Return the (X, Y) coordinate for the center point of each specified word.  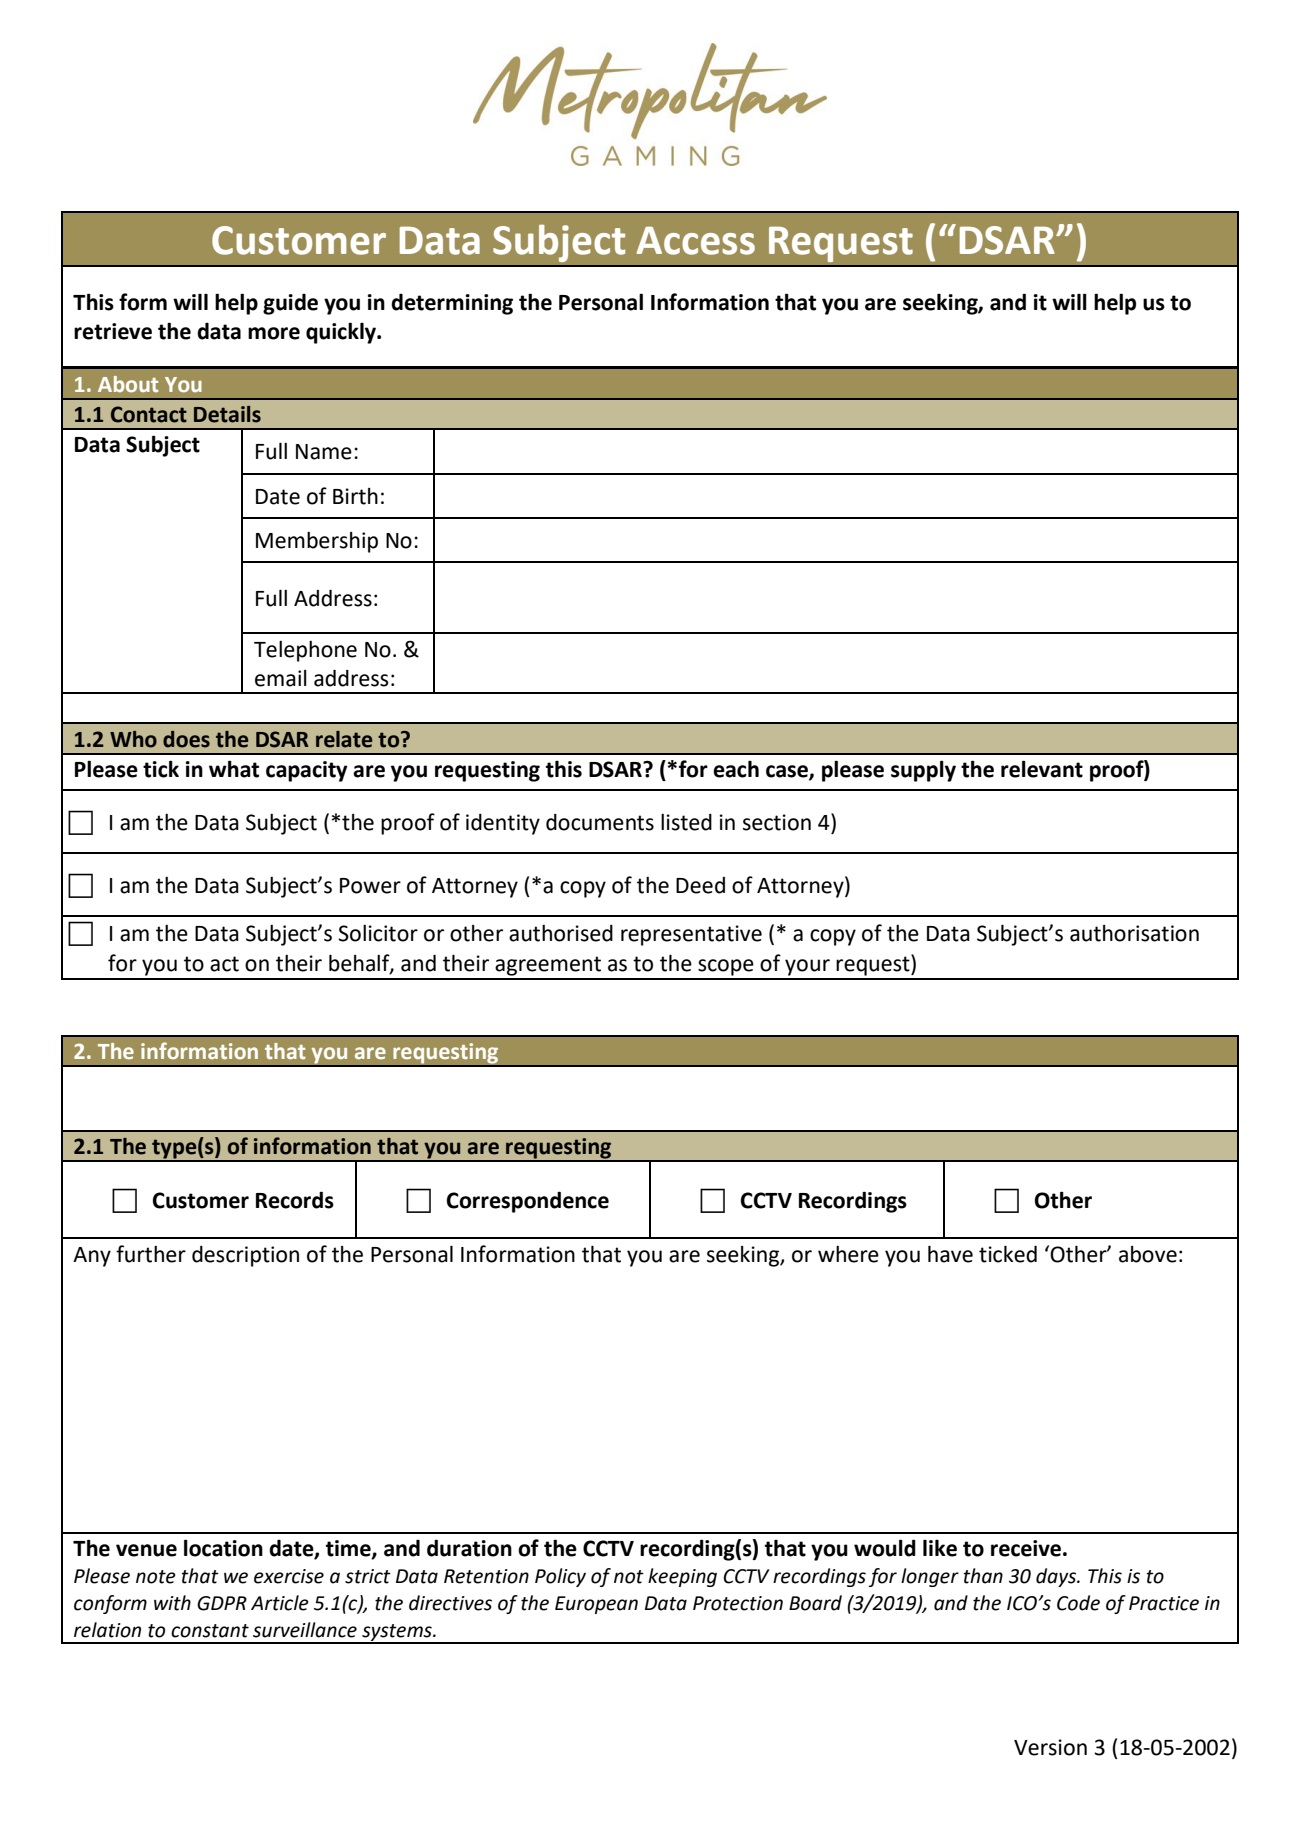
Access (696, 241)
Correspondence (528, 1202)
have (950, 1254)
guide (290, 304)
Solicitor (378, 933)
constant (210, 1631)
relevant (1042, 769)
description (245, 1256)
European (596, 1605)
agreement (548, 966)
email (281, 678)
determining (452, 304)
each (736, 769)
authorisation (1134, 933)
